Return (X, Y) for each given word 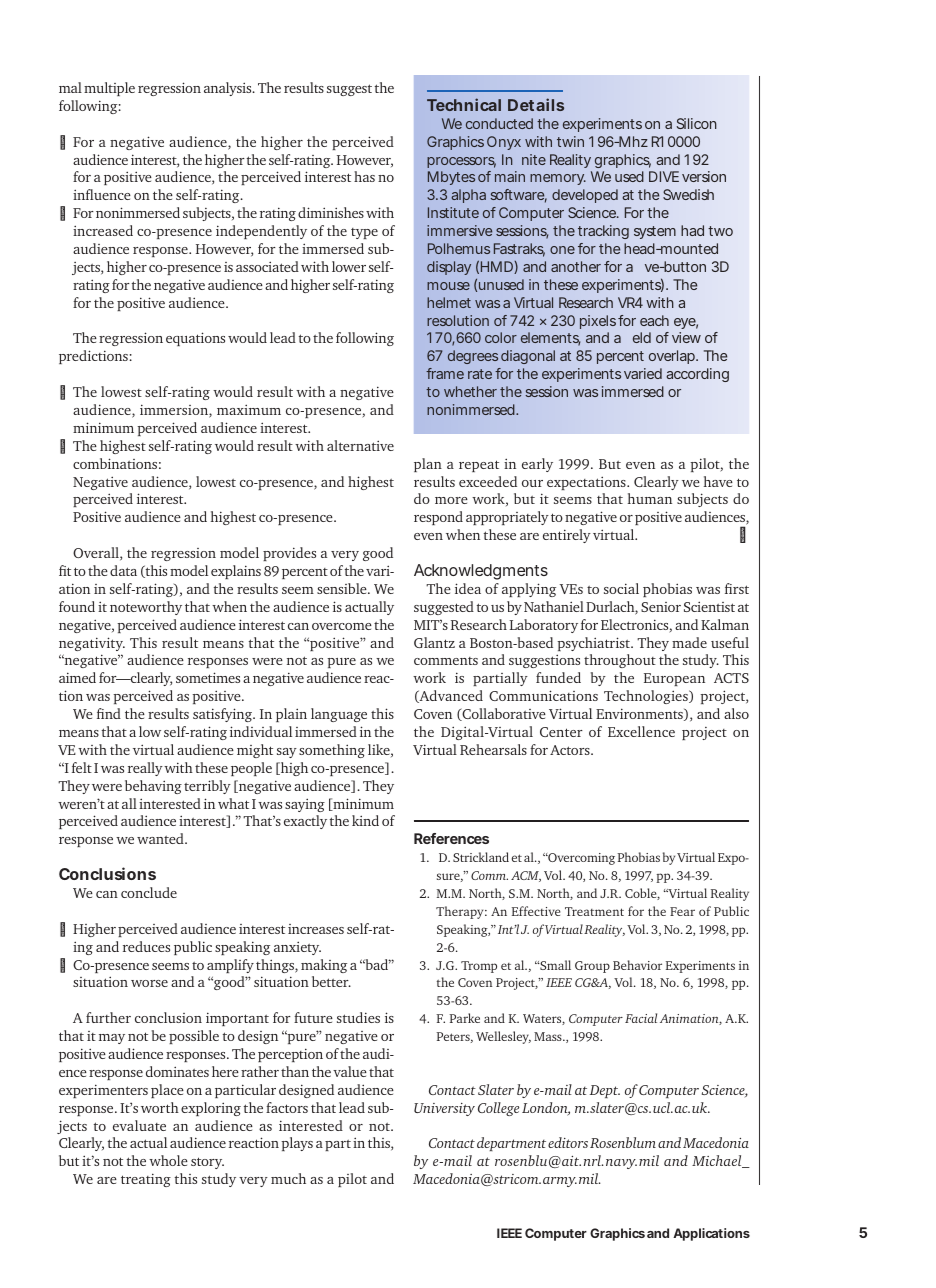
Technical (464, 104)
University (444, 1109)
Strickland (481, 857)
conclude (149, 892)
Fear (682, 911)
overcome (342, 626)
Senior (661, 607)
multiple (109, 89)
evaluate (139, 1125)
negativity (92, 644)
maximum (249, 409)
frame (445, 373)
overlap (673, 357)
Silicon (696, 123)
